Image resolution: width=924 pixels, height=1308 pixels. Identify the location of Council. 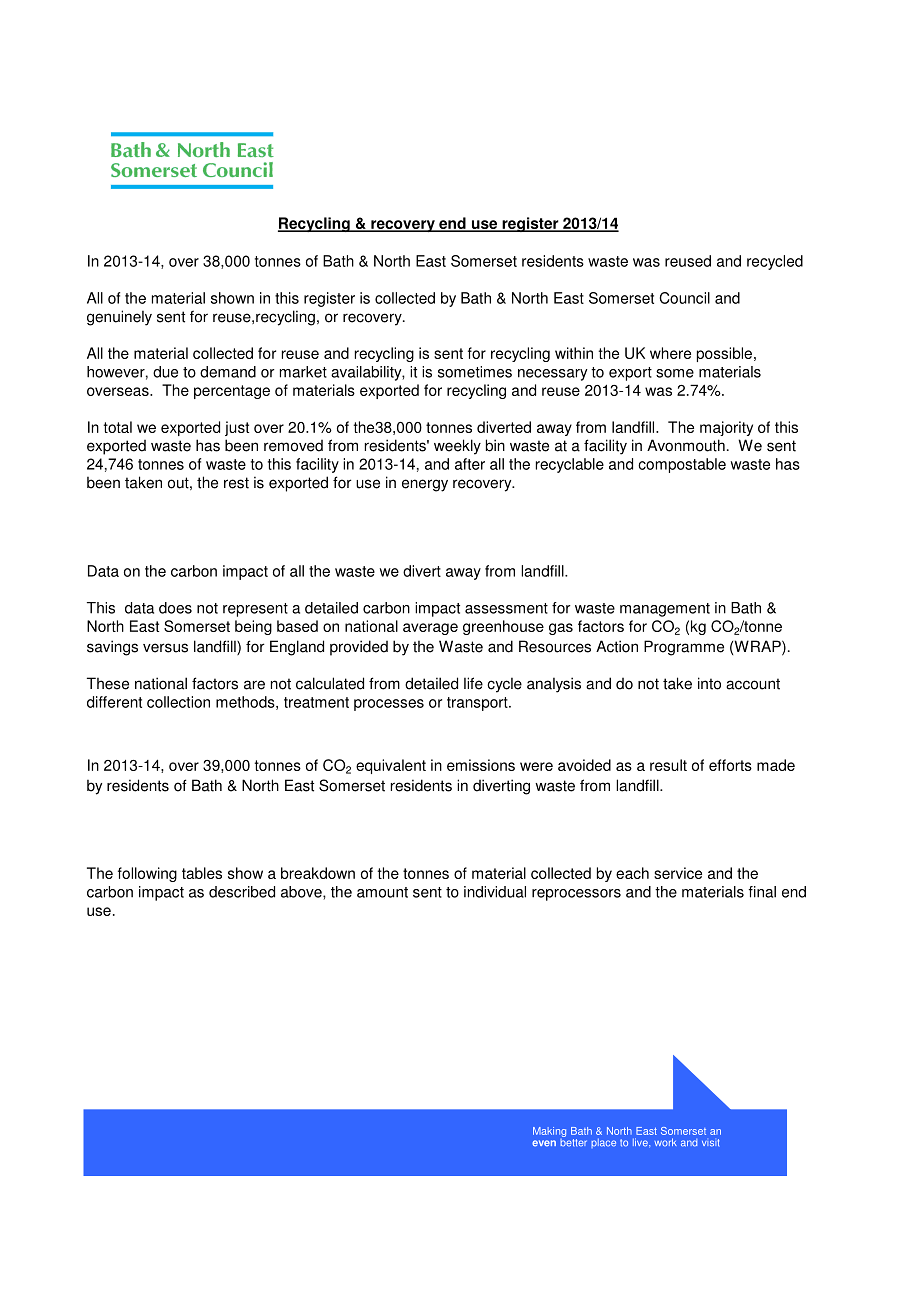
(685, 298).
